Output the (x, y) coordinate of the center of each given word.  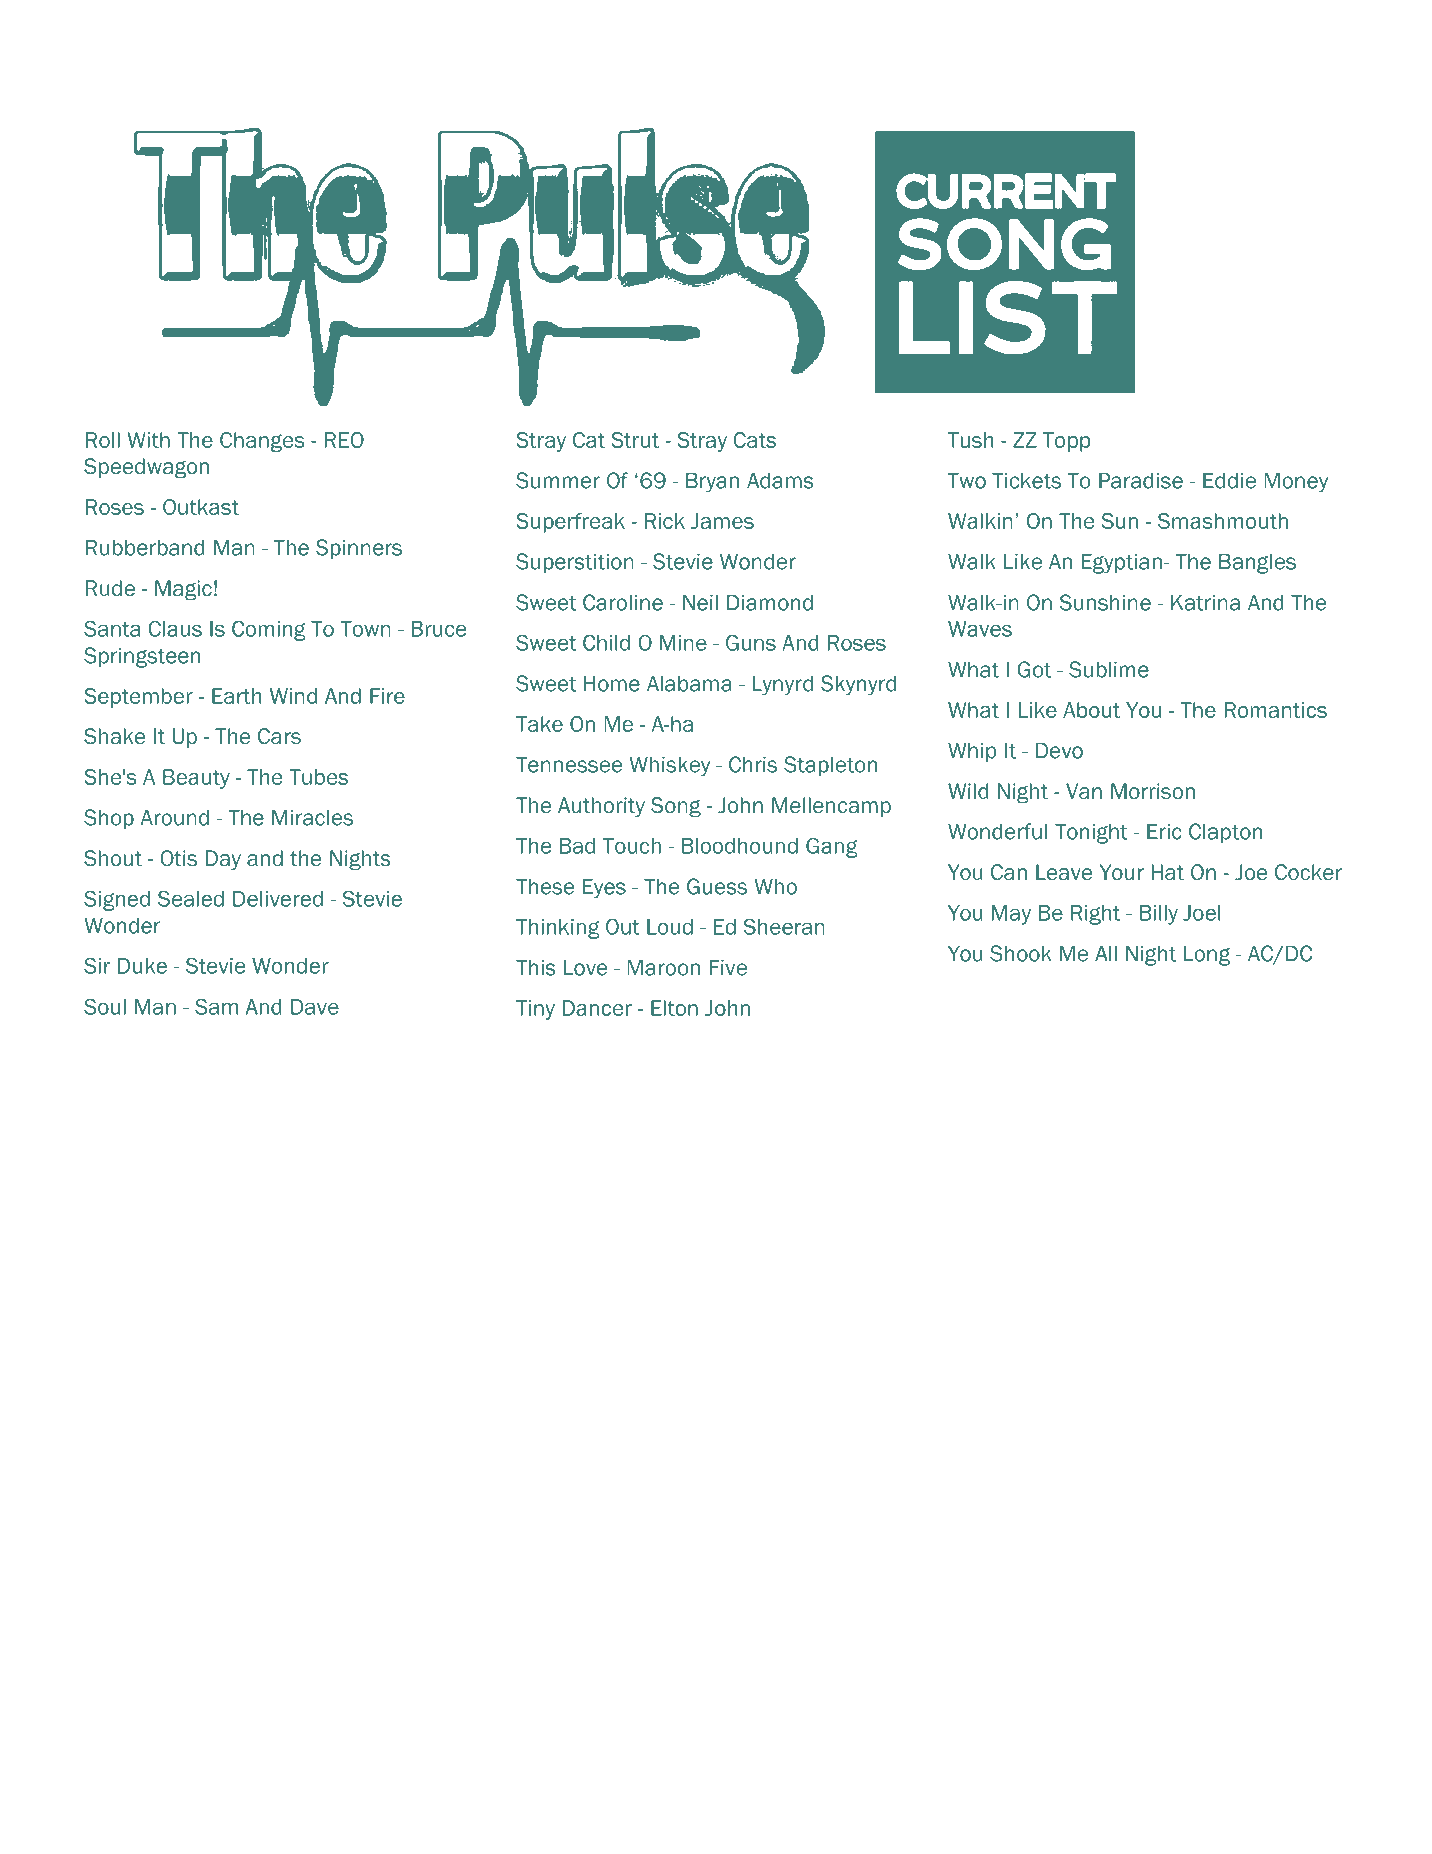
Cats (755, 440)
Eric (1164, 832)
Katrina (1205, 603)
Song (676, 807)
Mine (683, 643)
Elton (674, 1008)
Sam (216, 1007)
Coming (269, 631)
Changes (262, 442)
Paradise (1141, 481)
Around (175, 818)
